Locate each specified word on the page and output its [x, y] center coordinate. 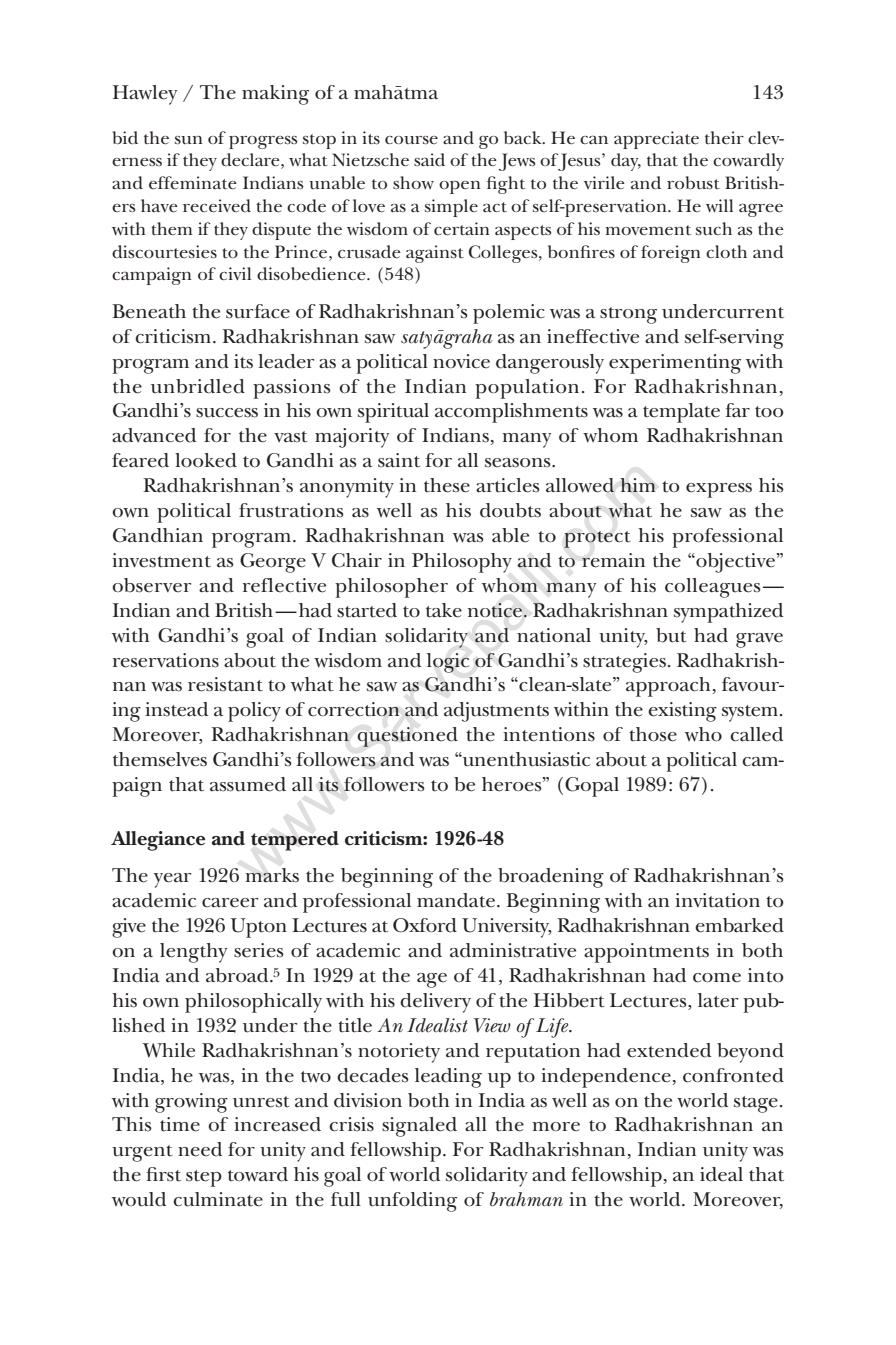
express [719, 490]
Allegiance [158, 841]
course [411, 140]
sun [189, 140]
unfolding [412, 1202]
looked [206, 460]
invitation [717, 900]
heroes [513, 784]
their [724, 138]
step [204, 1178]
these [447, 485]
